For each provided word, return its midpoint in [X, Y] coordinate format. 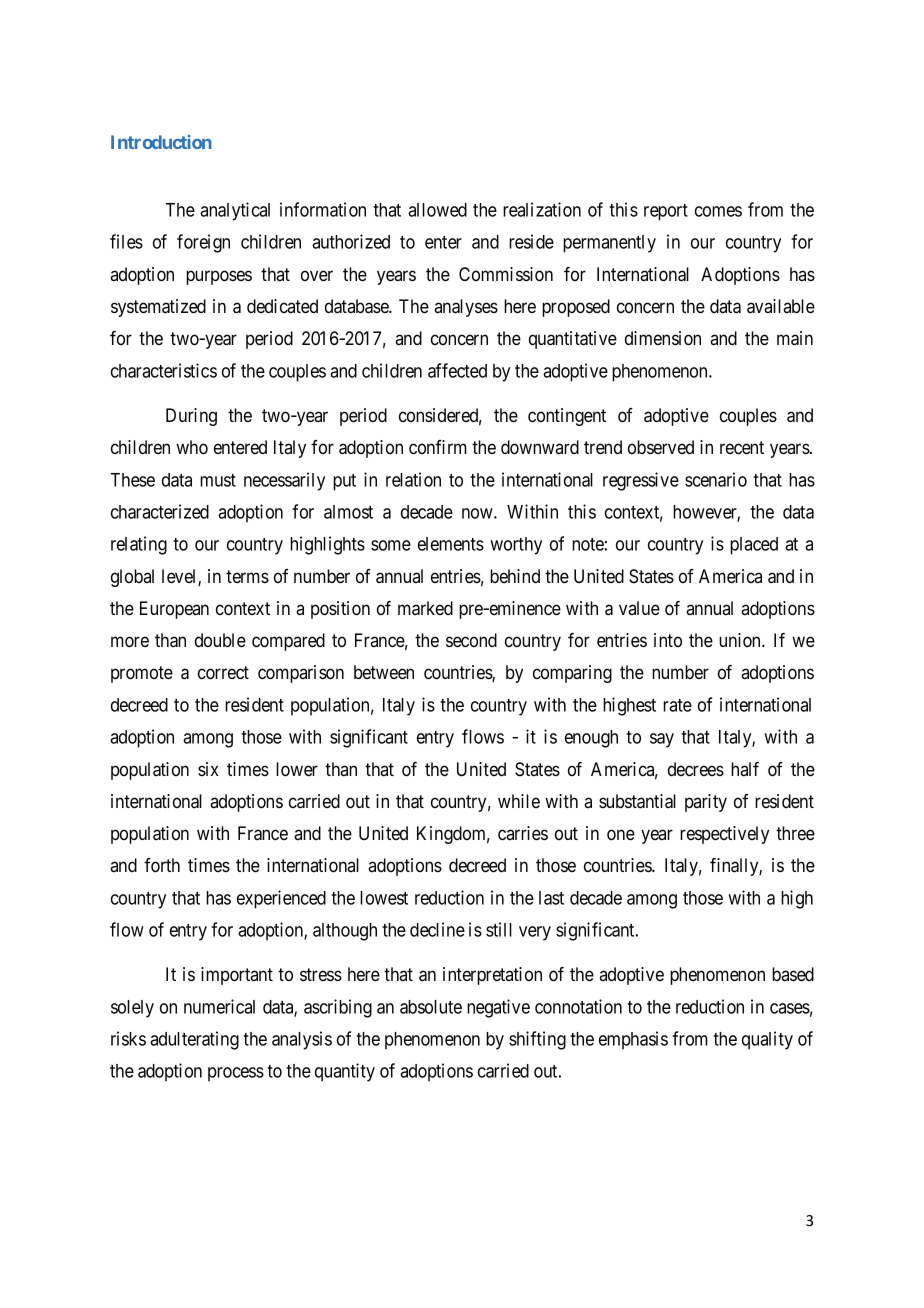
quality [767, 1040]
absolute [431, 1007]
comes [718, 211]
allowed [437, 210]
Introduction [161, 142]
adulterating [194, 1040]
